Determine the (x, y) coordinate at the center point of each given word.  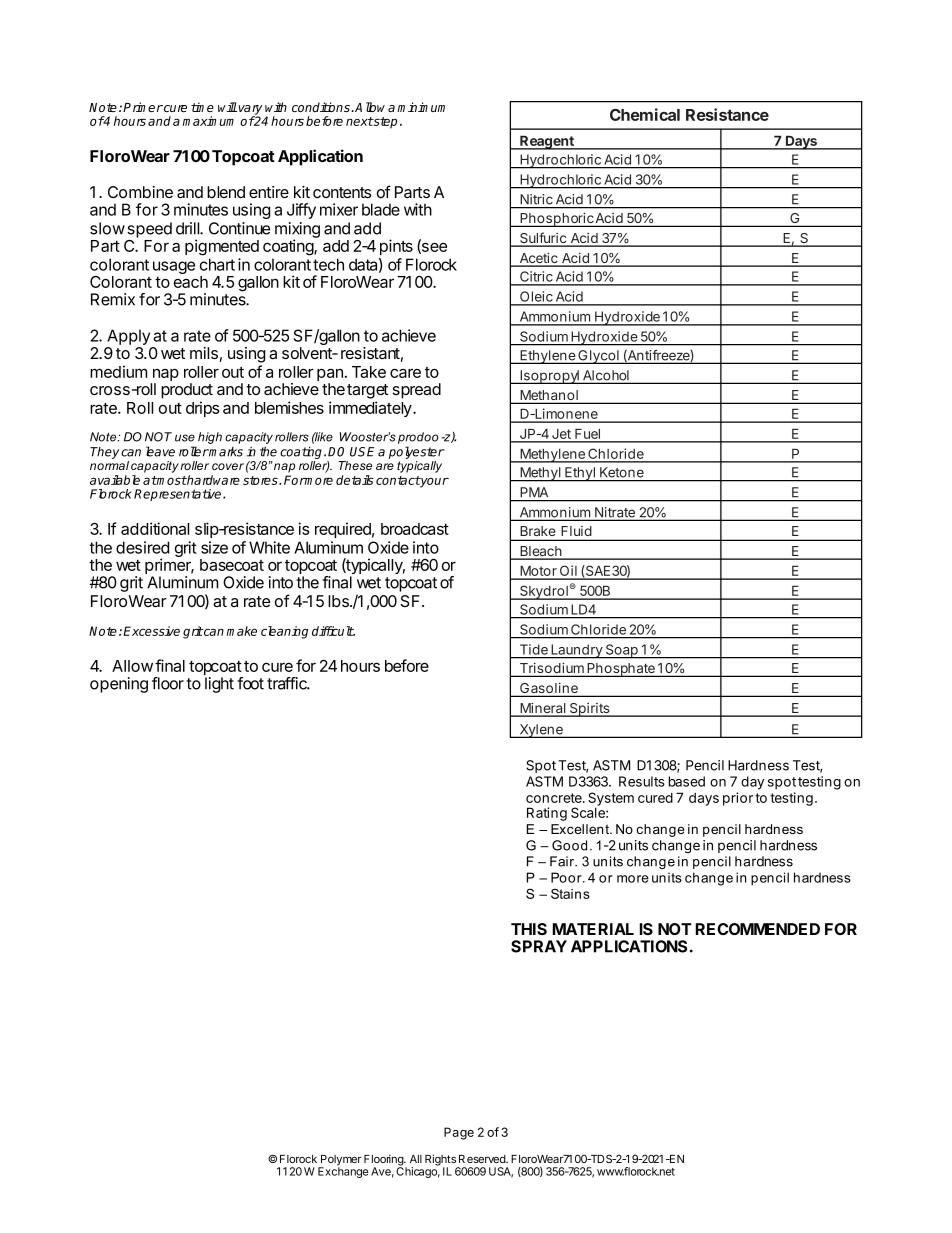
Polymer (340, 1161)
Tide (534, 649)
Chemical (645, 114)
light (219, 685)
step (384, 123)
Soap (622, 651)
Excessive (151, 631)
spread (417, 391)
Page (459, 1133)
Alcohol (606, 376)
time (202, 107)
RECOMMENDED (758, 929)
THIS (529, 929)
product (187, 391)
